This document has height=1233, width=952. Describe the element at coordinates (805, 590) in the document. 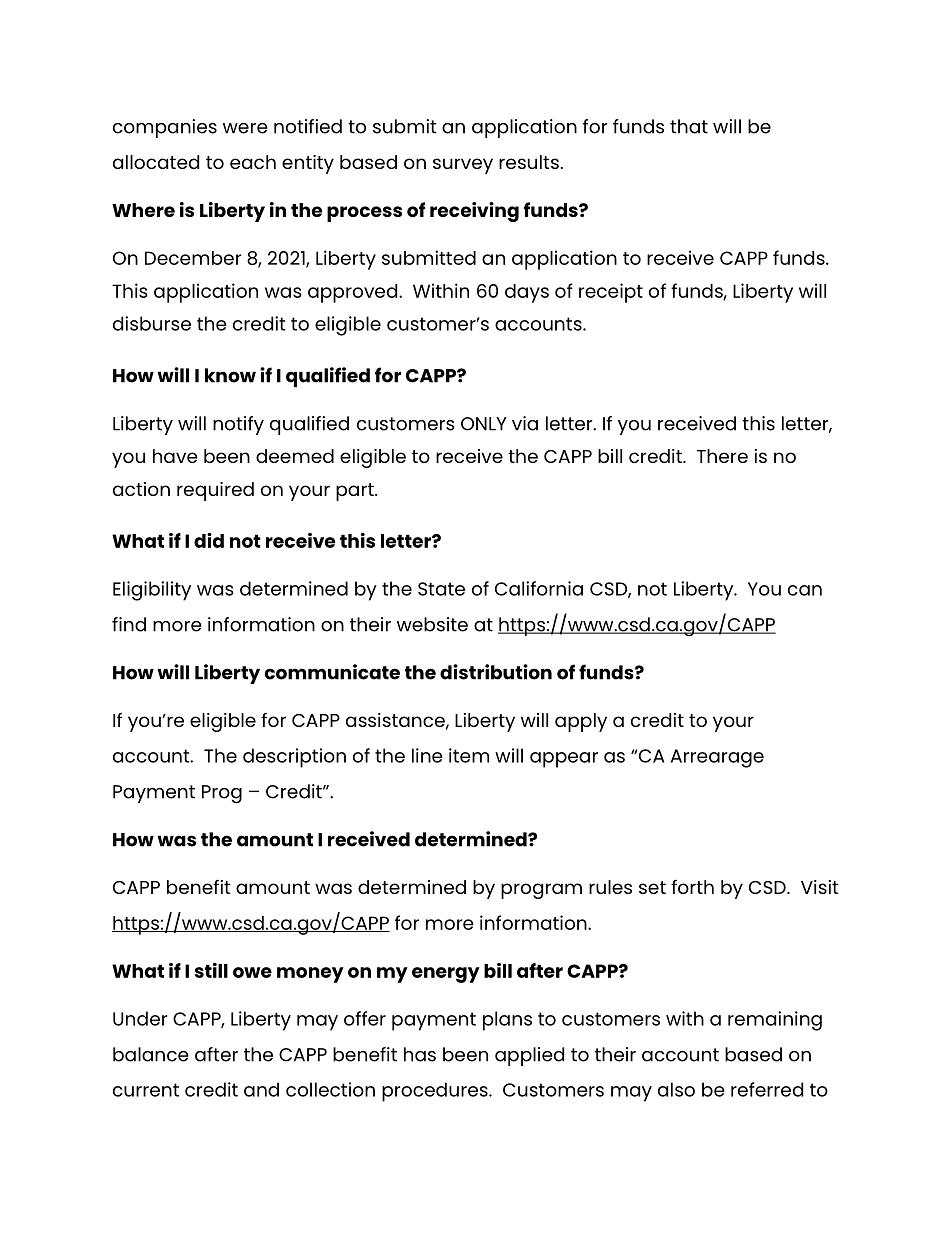

I see `can` at that location.
